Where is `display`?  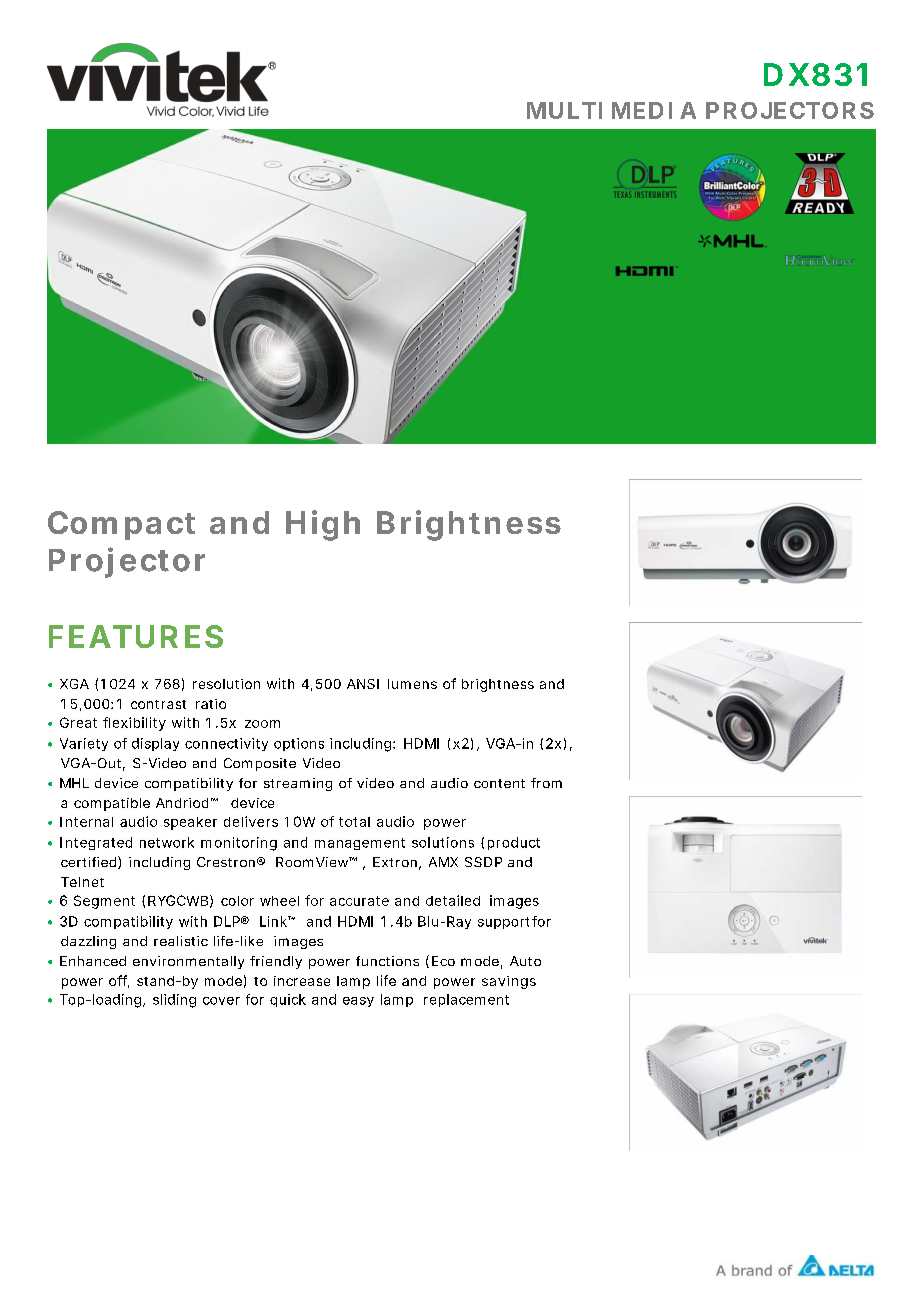 display is located at coordinates (155, 744).
